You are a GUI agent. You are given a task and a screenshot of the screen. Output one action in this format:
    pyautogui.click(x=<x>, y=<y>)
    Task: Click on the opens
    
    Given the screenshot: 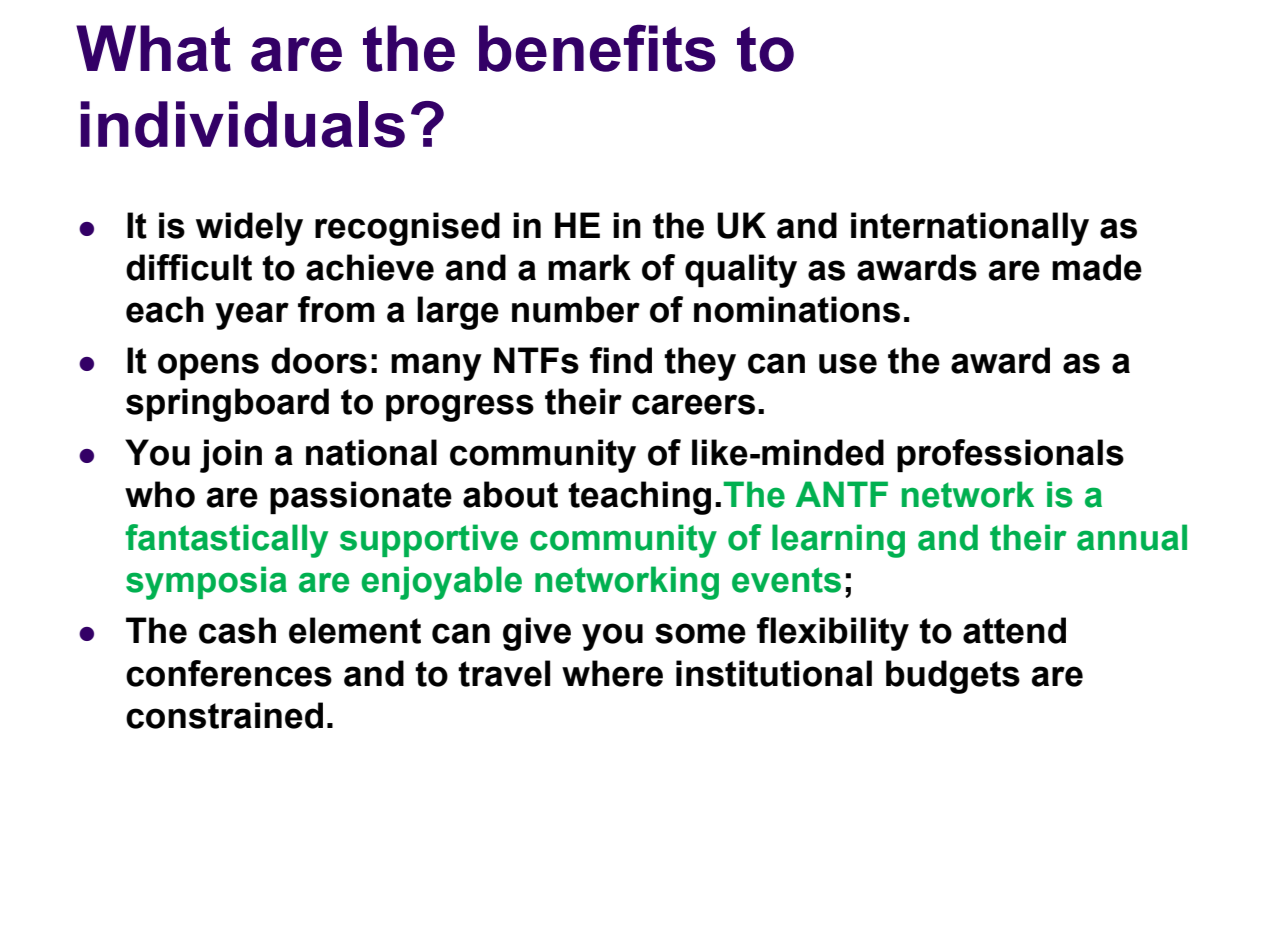 What is the action you would take?
    pyautogui.click(x=208, y=366)
